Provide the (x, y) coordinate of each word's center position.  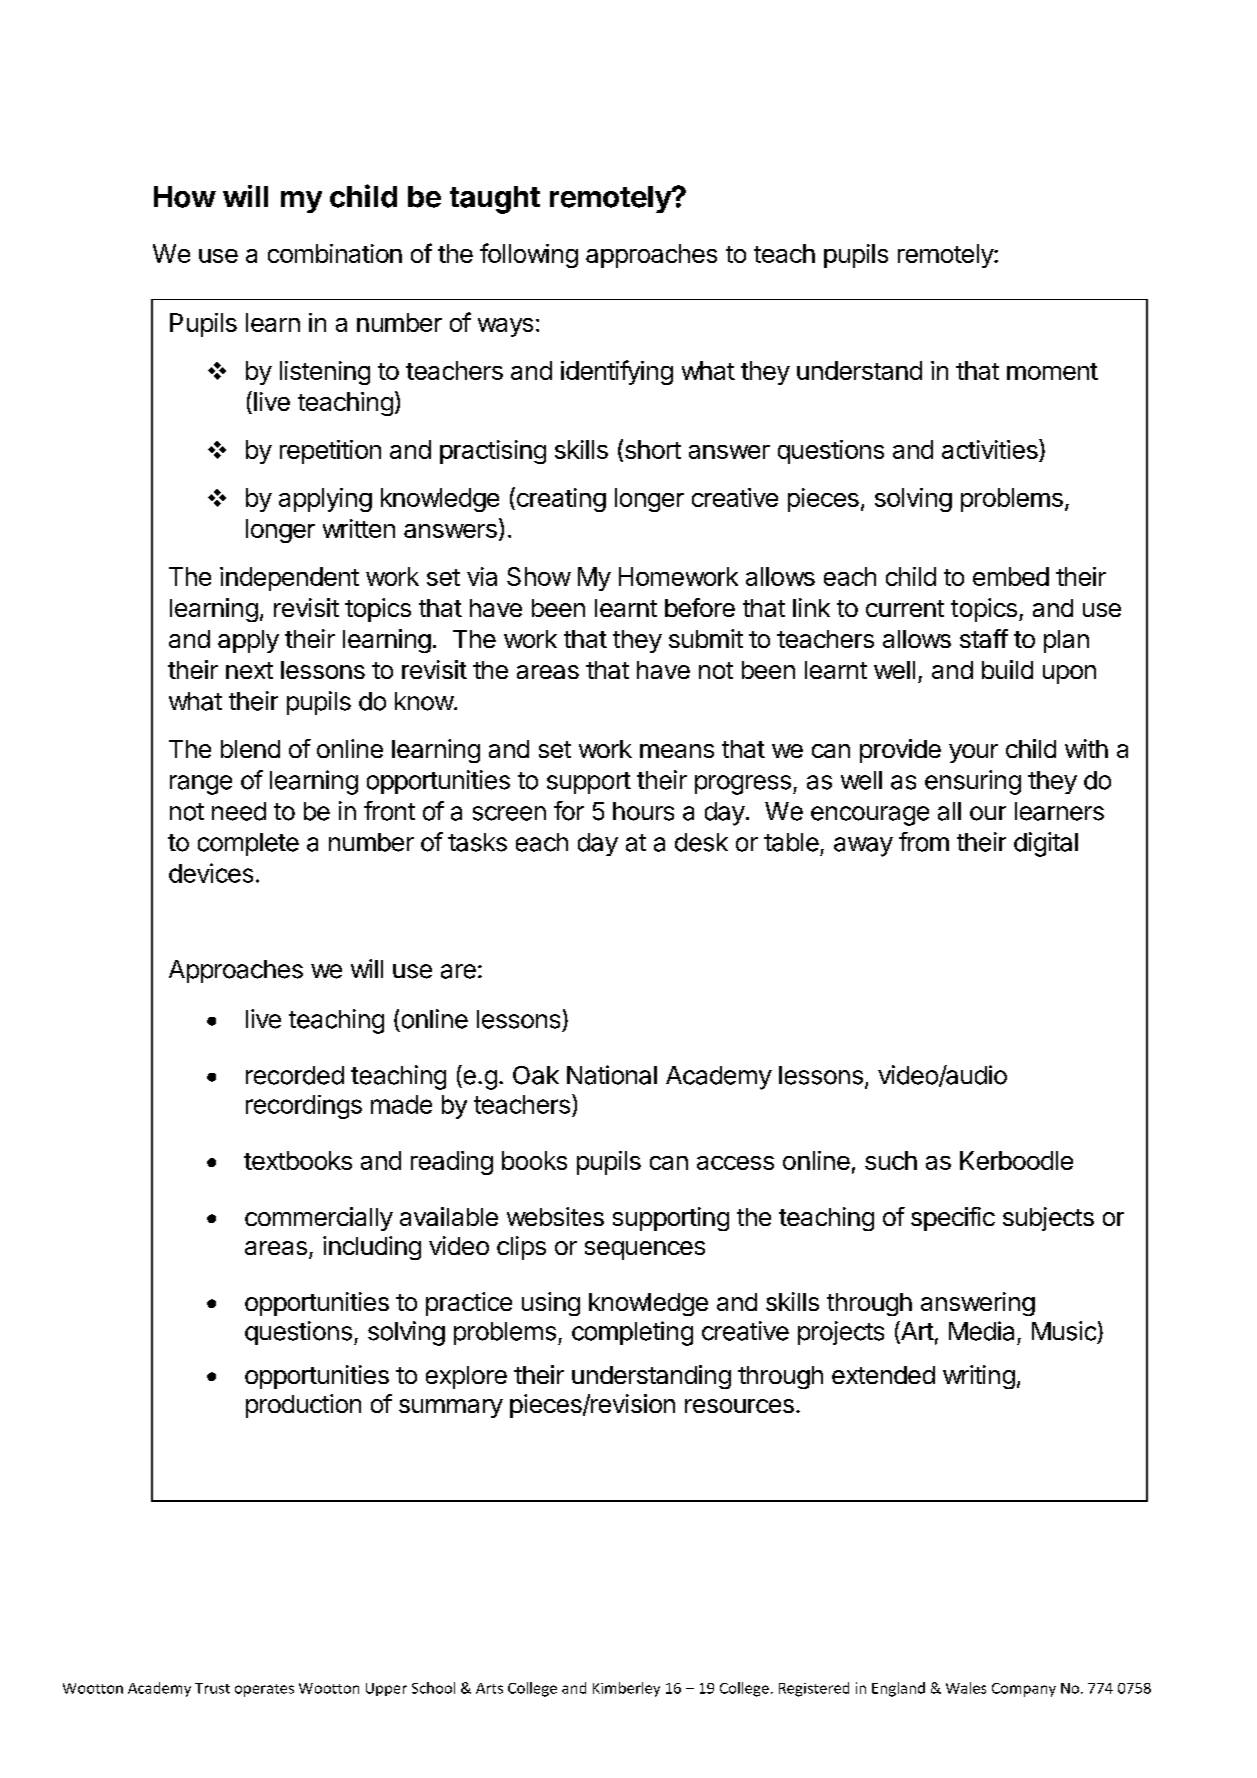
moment (1052, 371)
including (372, 1248)
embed (1011, 576)
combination (335, 253)
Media (981, 1331)
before (700, 607)
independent (289, 579)
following (529, 255)
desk (701, 842)
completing (632, 1333)
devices (211, 873)
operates (264, 1690)
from (924, 842)
